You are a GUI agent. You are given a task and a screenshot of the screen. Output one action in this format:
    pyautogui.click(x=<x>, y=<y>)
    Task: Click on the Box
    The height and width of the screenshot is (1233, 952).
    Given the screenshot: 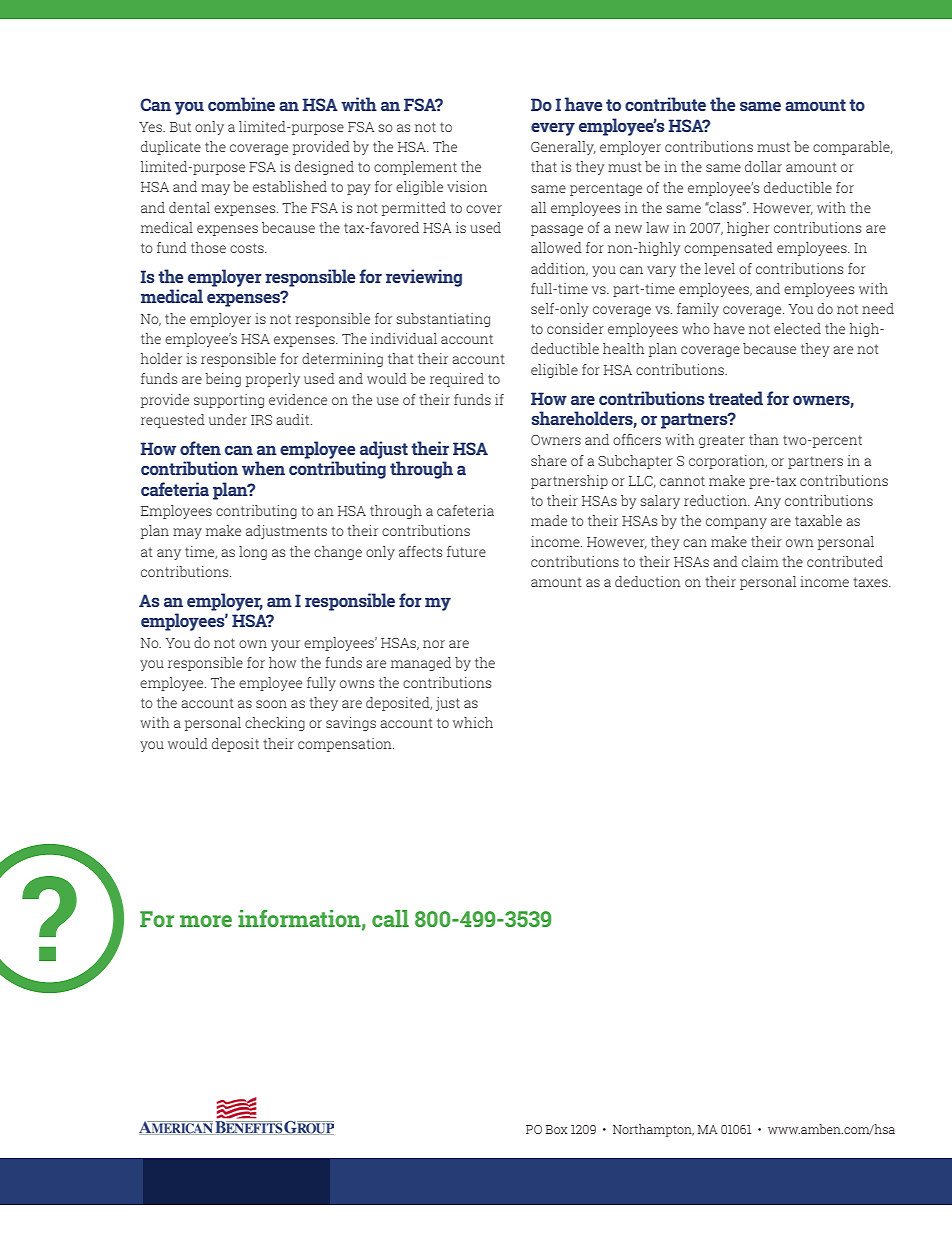 What is the action you would take?
    pyautogui.click(x=556, y=1129)
